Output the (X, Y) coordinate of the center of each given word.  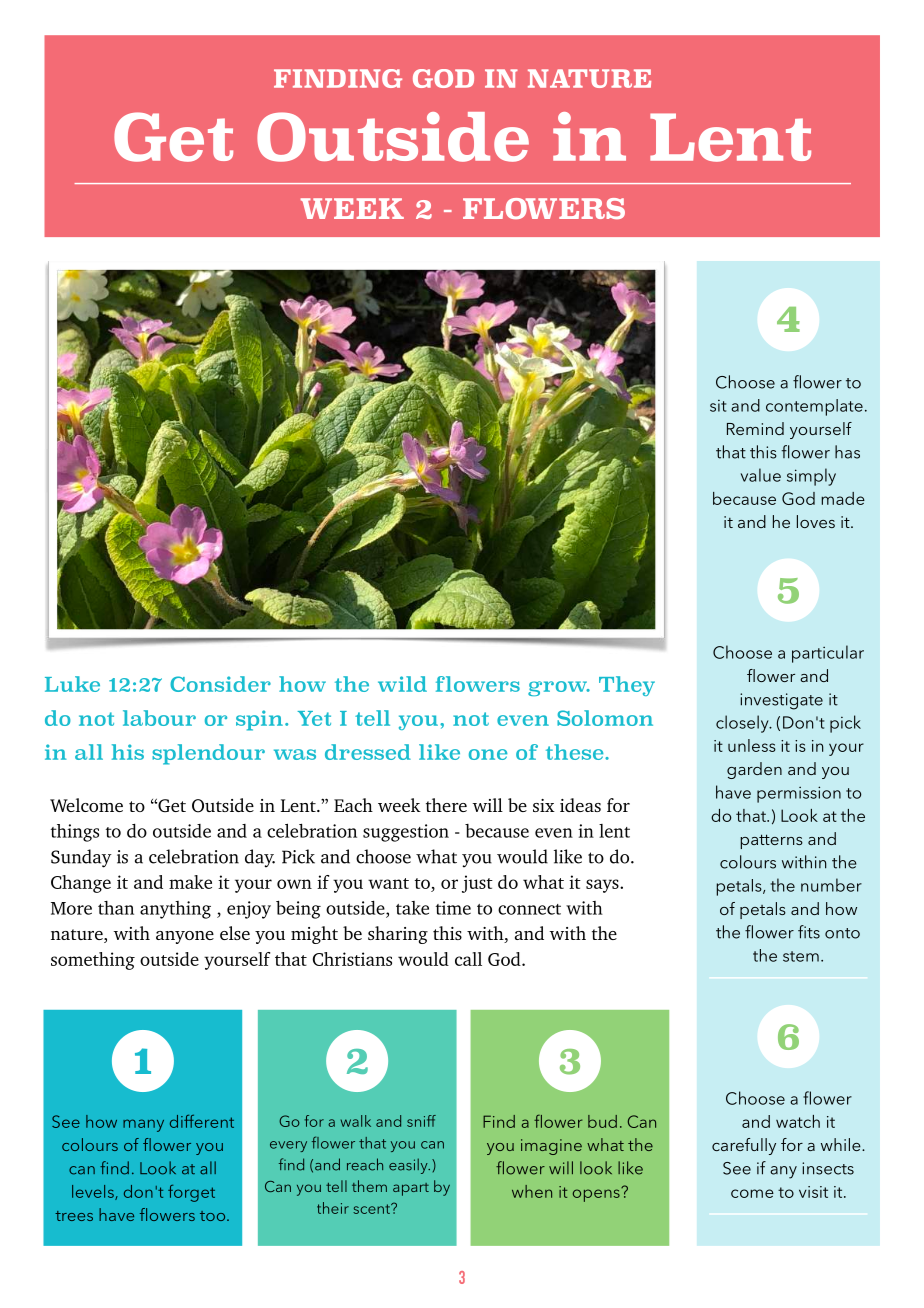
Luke (72, 684)
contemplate (814, 407)
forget (191, 1193)
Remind (755, 428)
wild (402, 684)
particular (828, 654)
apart (411, 1189)
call (468, 959)
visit (813, 1192)
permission (799, 794)
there (446, 805)
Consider (220, 684)
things (75, 833)
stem (801, 956)
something (93, 961)
